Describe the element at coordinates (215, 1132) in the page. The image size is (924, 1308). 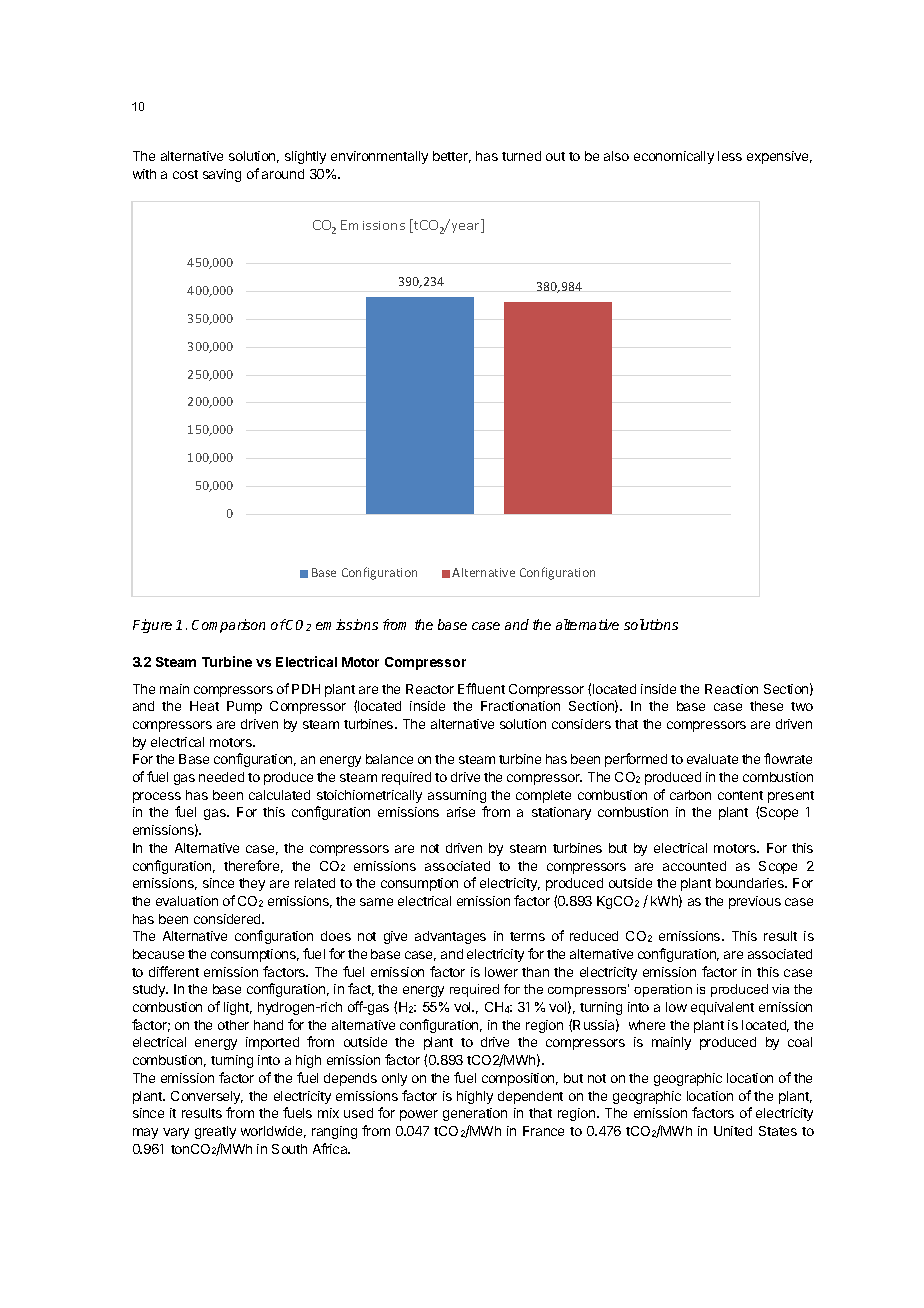
I see `greatly` at that location.
